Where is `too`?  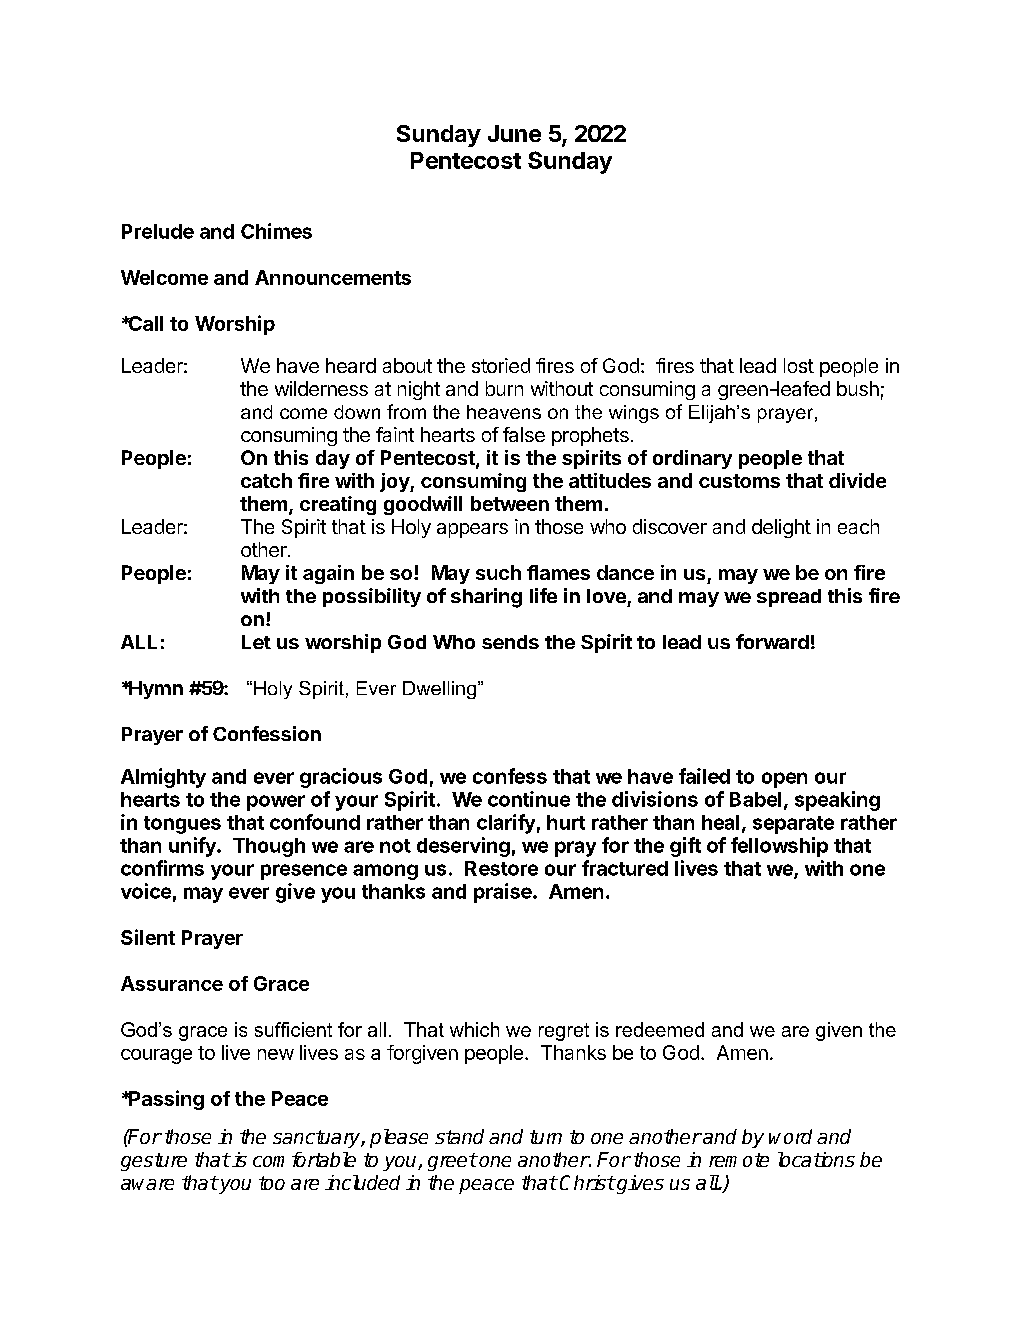 too is located at coordinates (272, 1183).
